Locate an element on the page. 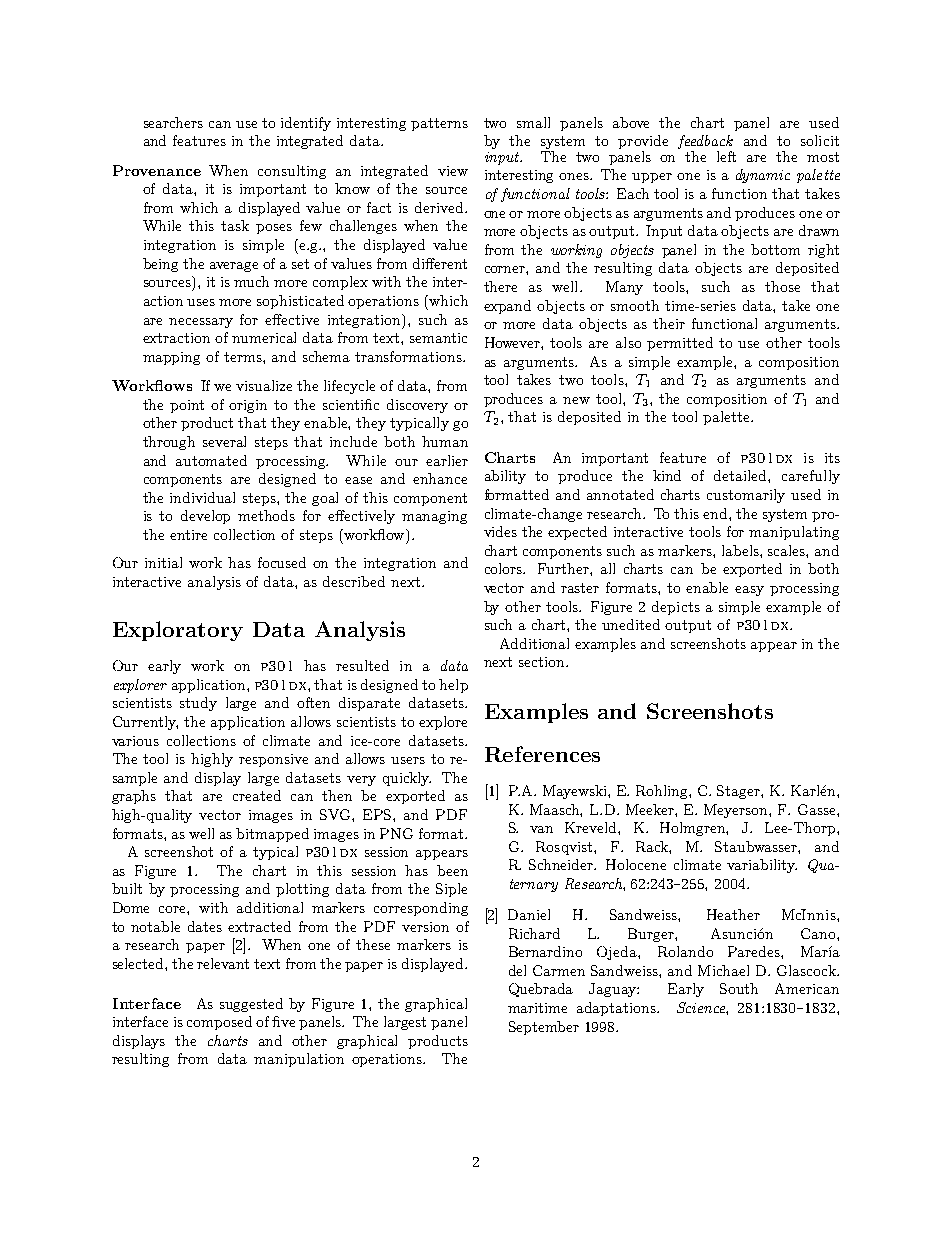 The height and width of the page is (1233, 952). initial is located at coordinates (163, 562).
